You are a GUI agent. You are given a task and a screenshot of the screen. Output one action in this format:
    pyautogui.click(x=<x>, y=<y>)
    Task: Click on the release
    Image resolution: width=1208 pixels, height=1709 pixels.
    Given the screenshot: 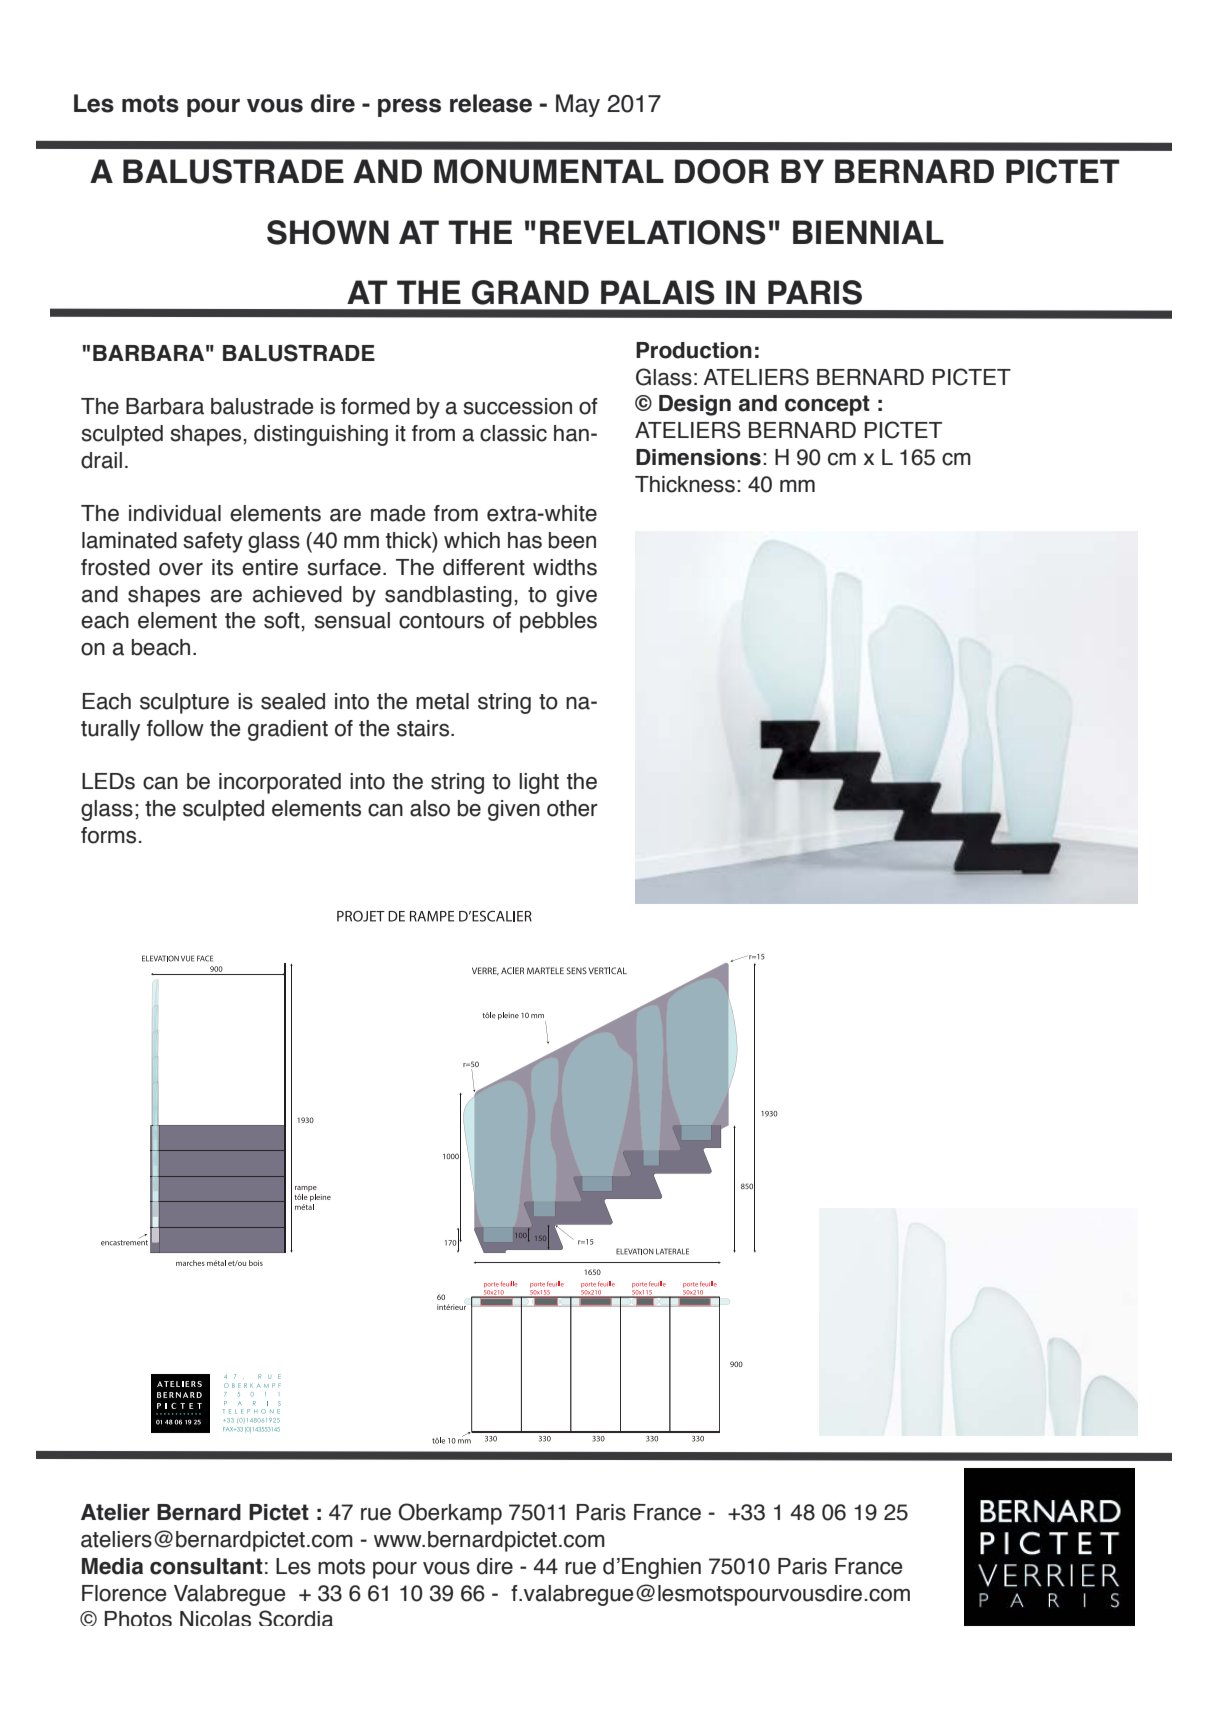 What is the action you would take?
    pyautogui.click(x=491, y=103)
